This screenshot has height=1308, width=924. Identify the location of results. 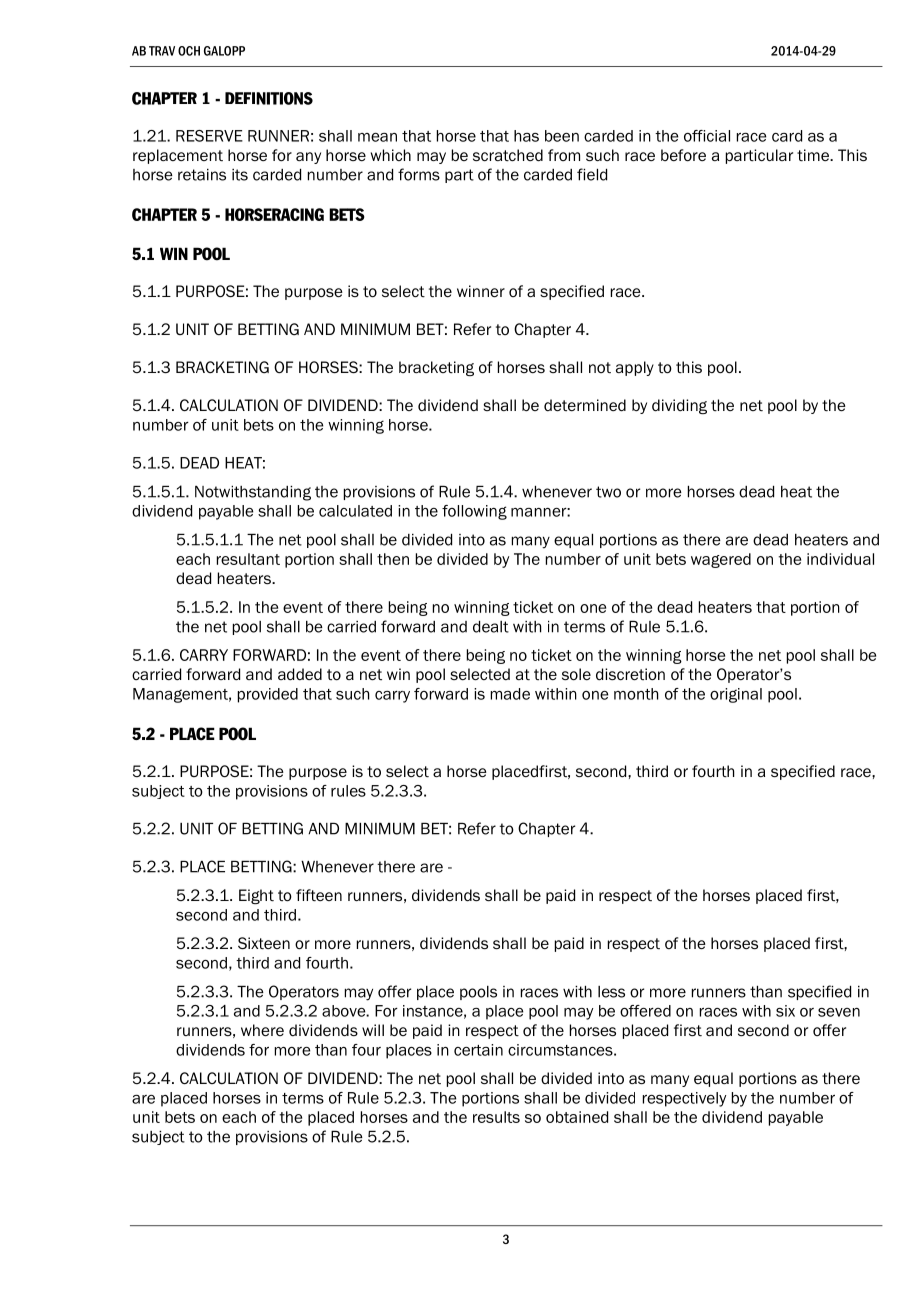
(496, 1117).
